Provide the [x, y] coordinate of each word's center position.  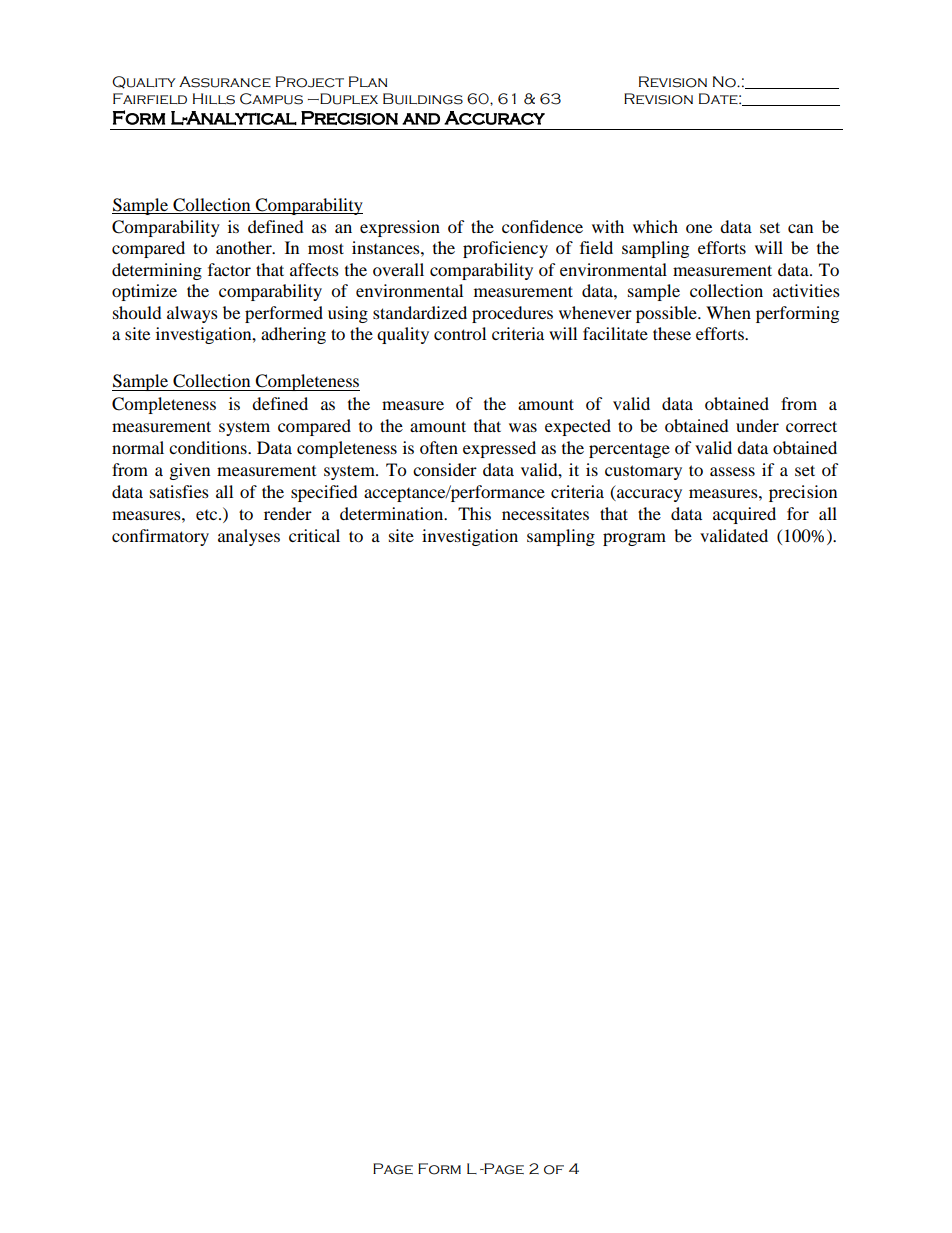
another [245, 247]
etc [208, 515]
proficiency [505, 249]
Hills [214, 99]
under [757, 425]
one [699, 228]
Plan [368, 81]
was [523, 427]
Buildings [423, 99]
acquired [744, 515]
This [474, 513]
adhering [293, 335]
